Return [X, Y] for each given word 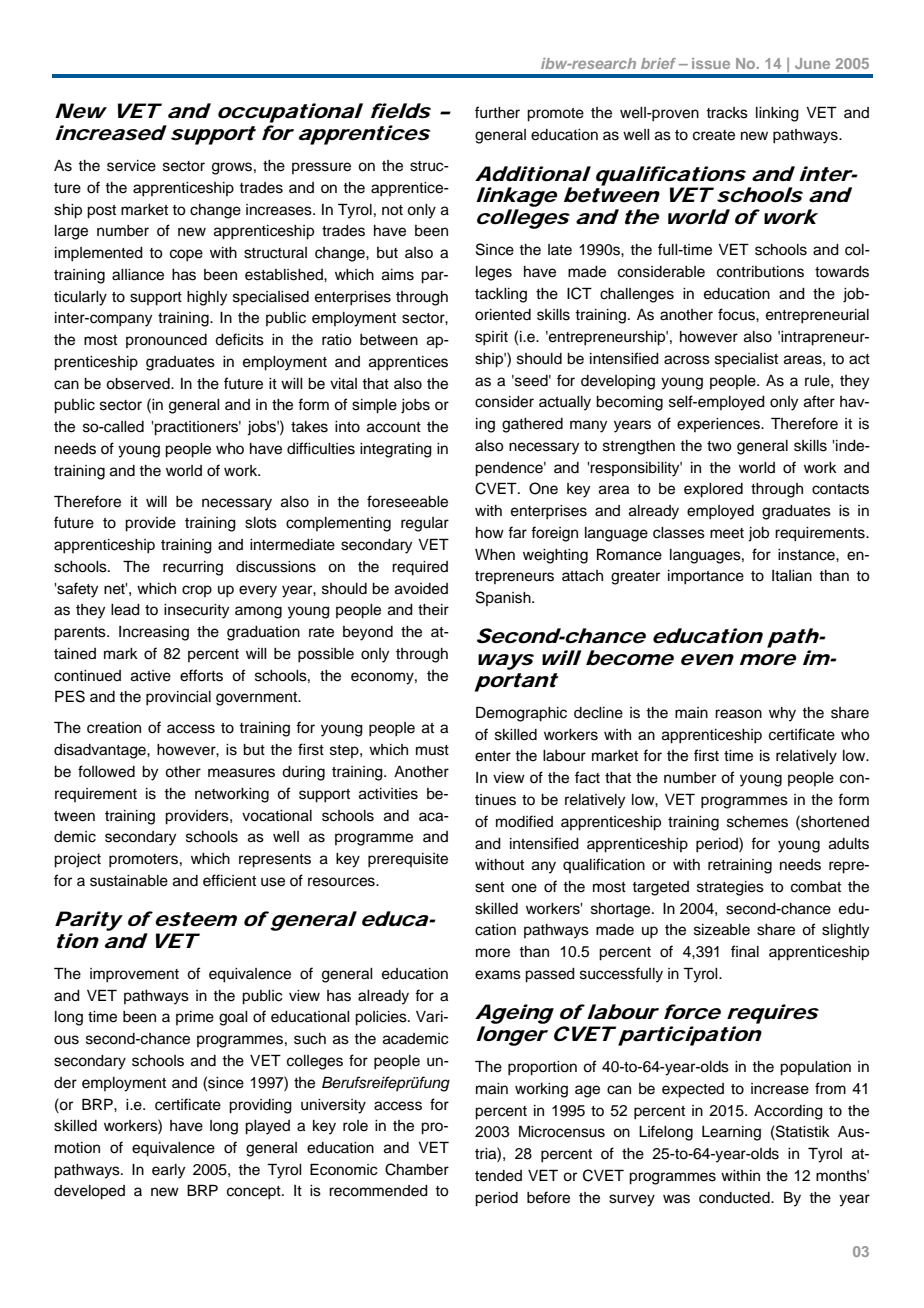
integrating [396, 450]
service [131, 166]
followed [106, 771]
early [168, 1171]
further [497, 112]
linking [777, 114]
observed [139, 384]
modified [524, 821]
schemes [757, 822]
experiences [720, 425]
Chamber [417, 1169]
